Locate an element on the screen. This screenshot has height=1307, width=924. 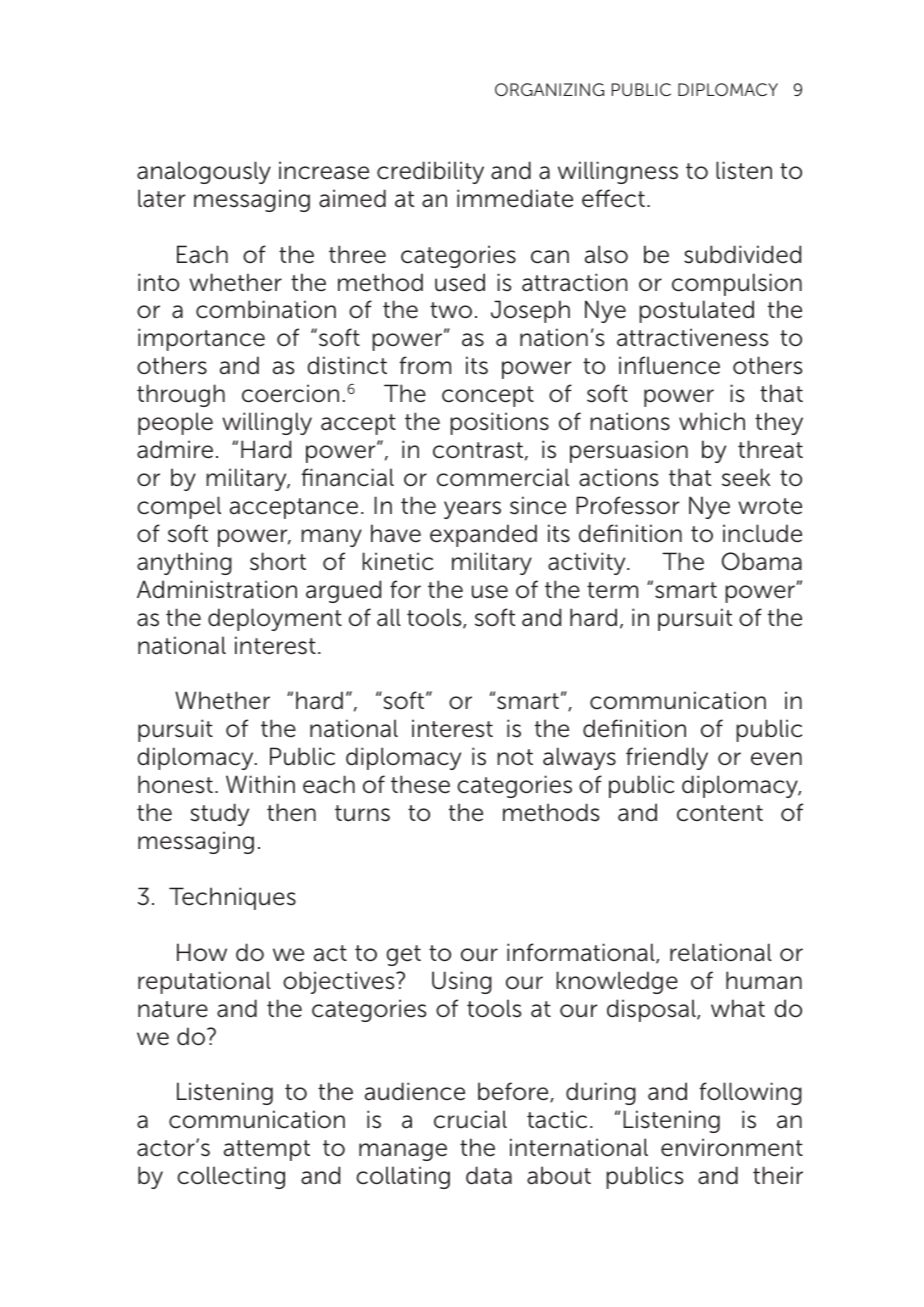
concept is located at coordinates (488, 396).
